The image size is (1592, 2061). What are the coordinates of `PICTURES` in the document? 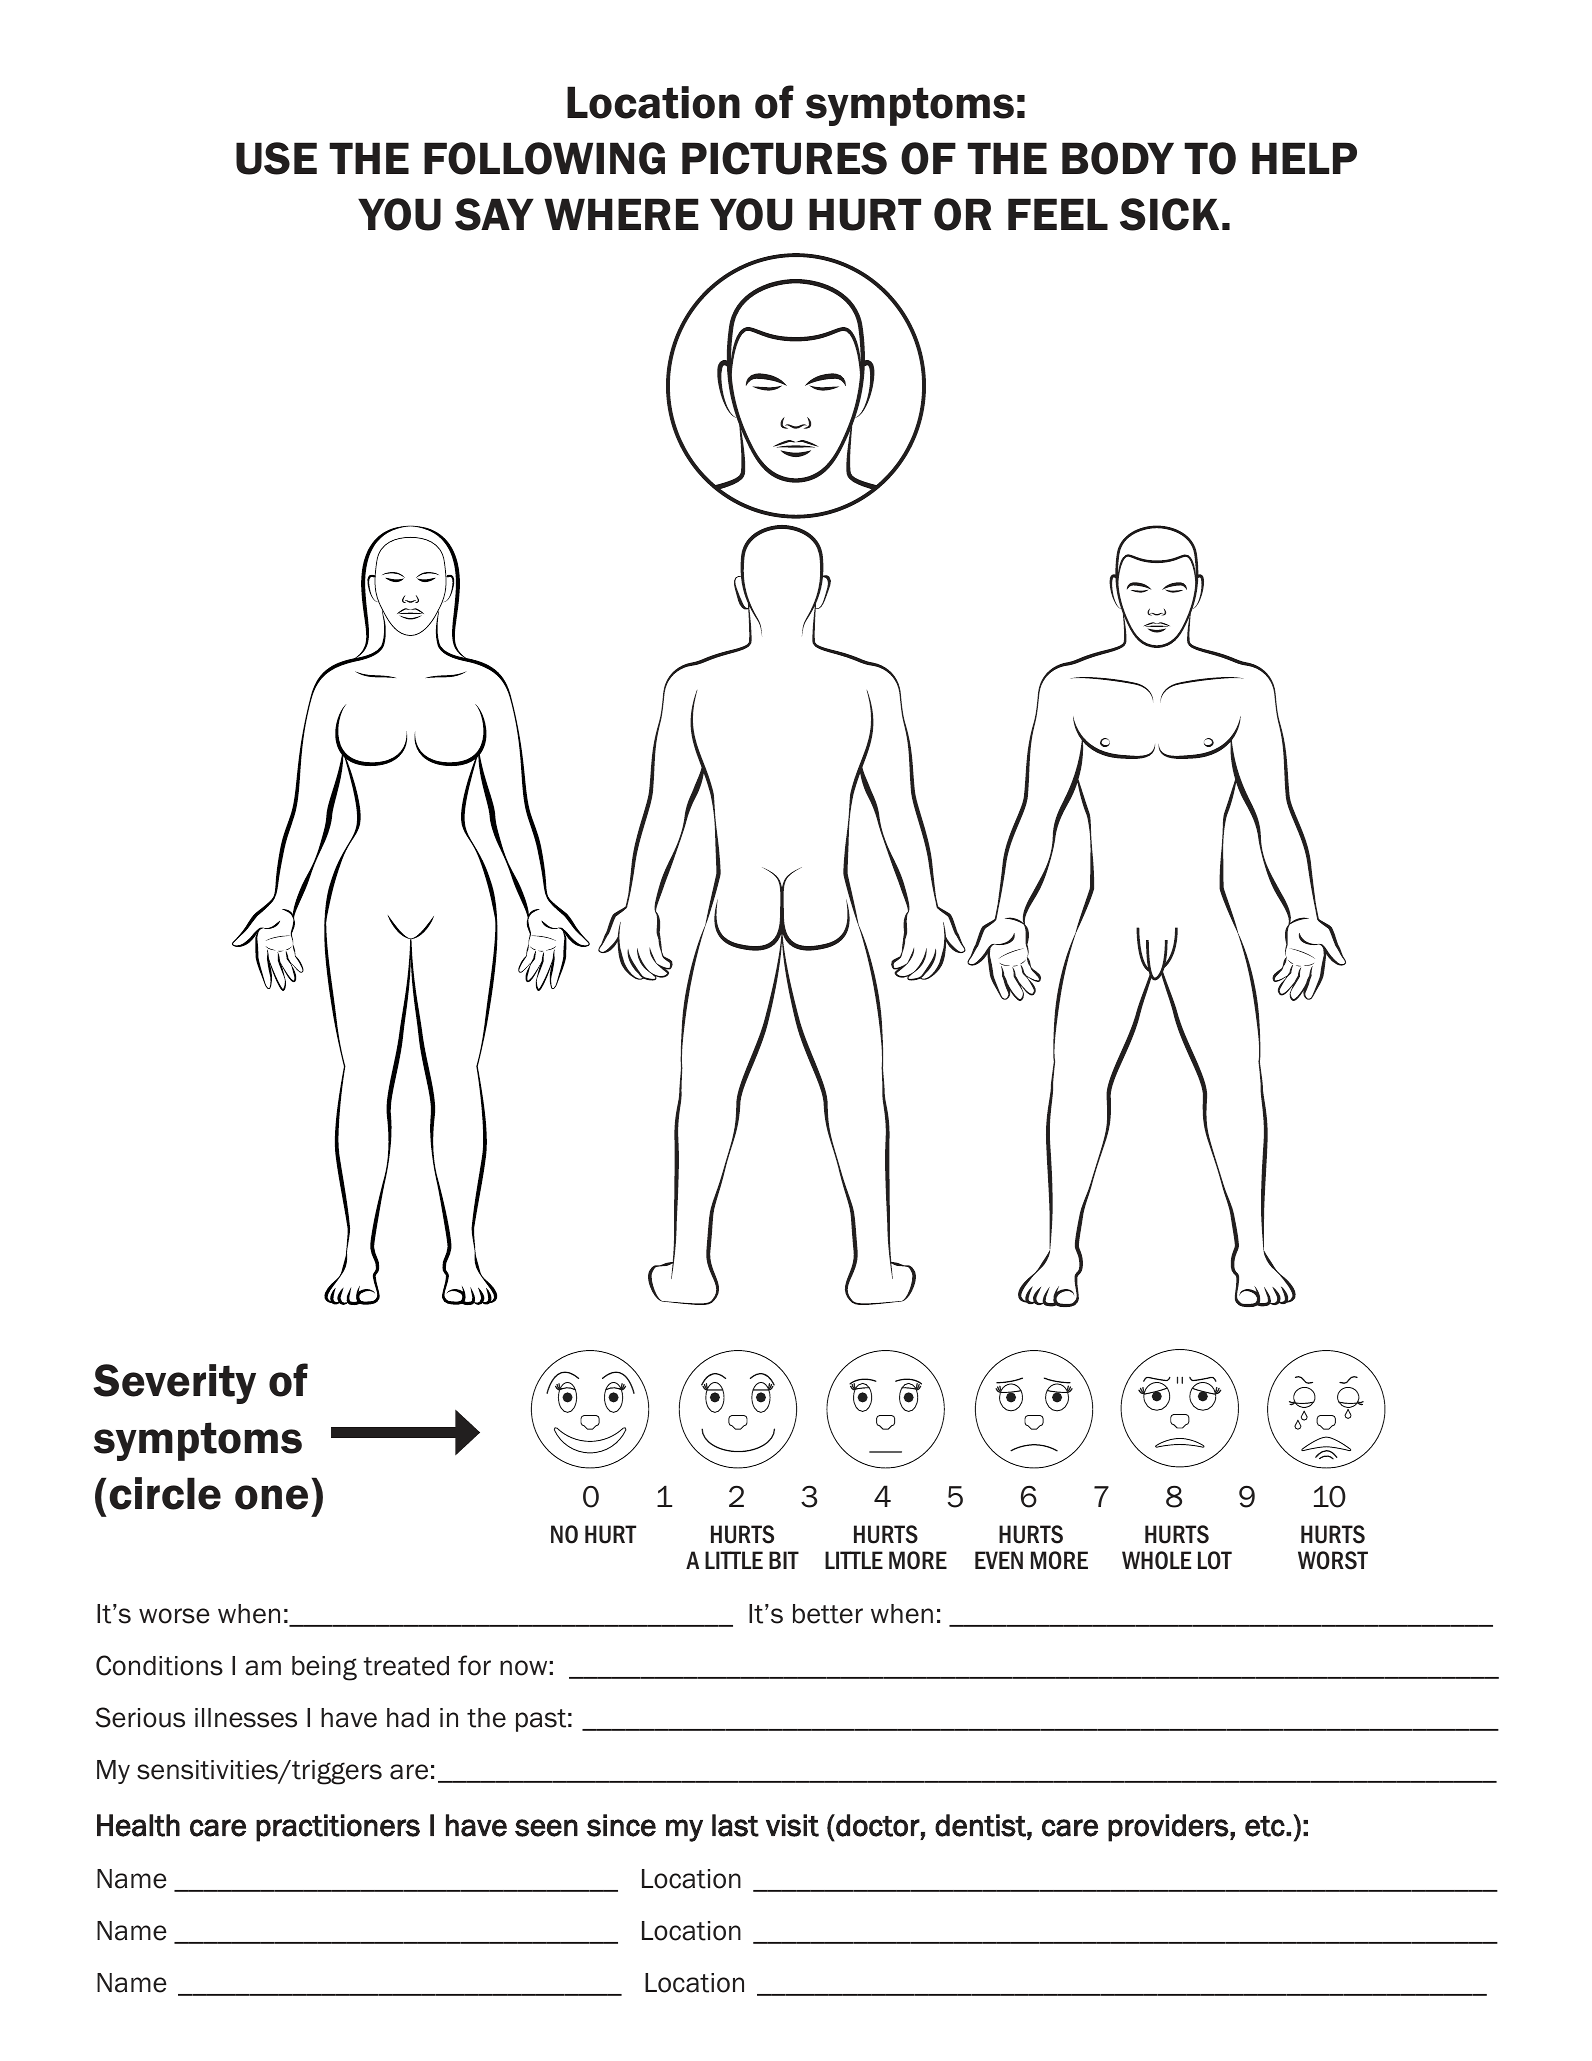 It's located at (784, 158).
